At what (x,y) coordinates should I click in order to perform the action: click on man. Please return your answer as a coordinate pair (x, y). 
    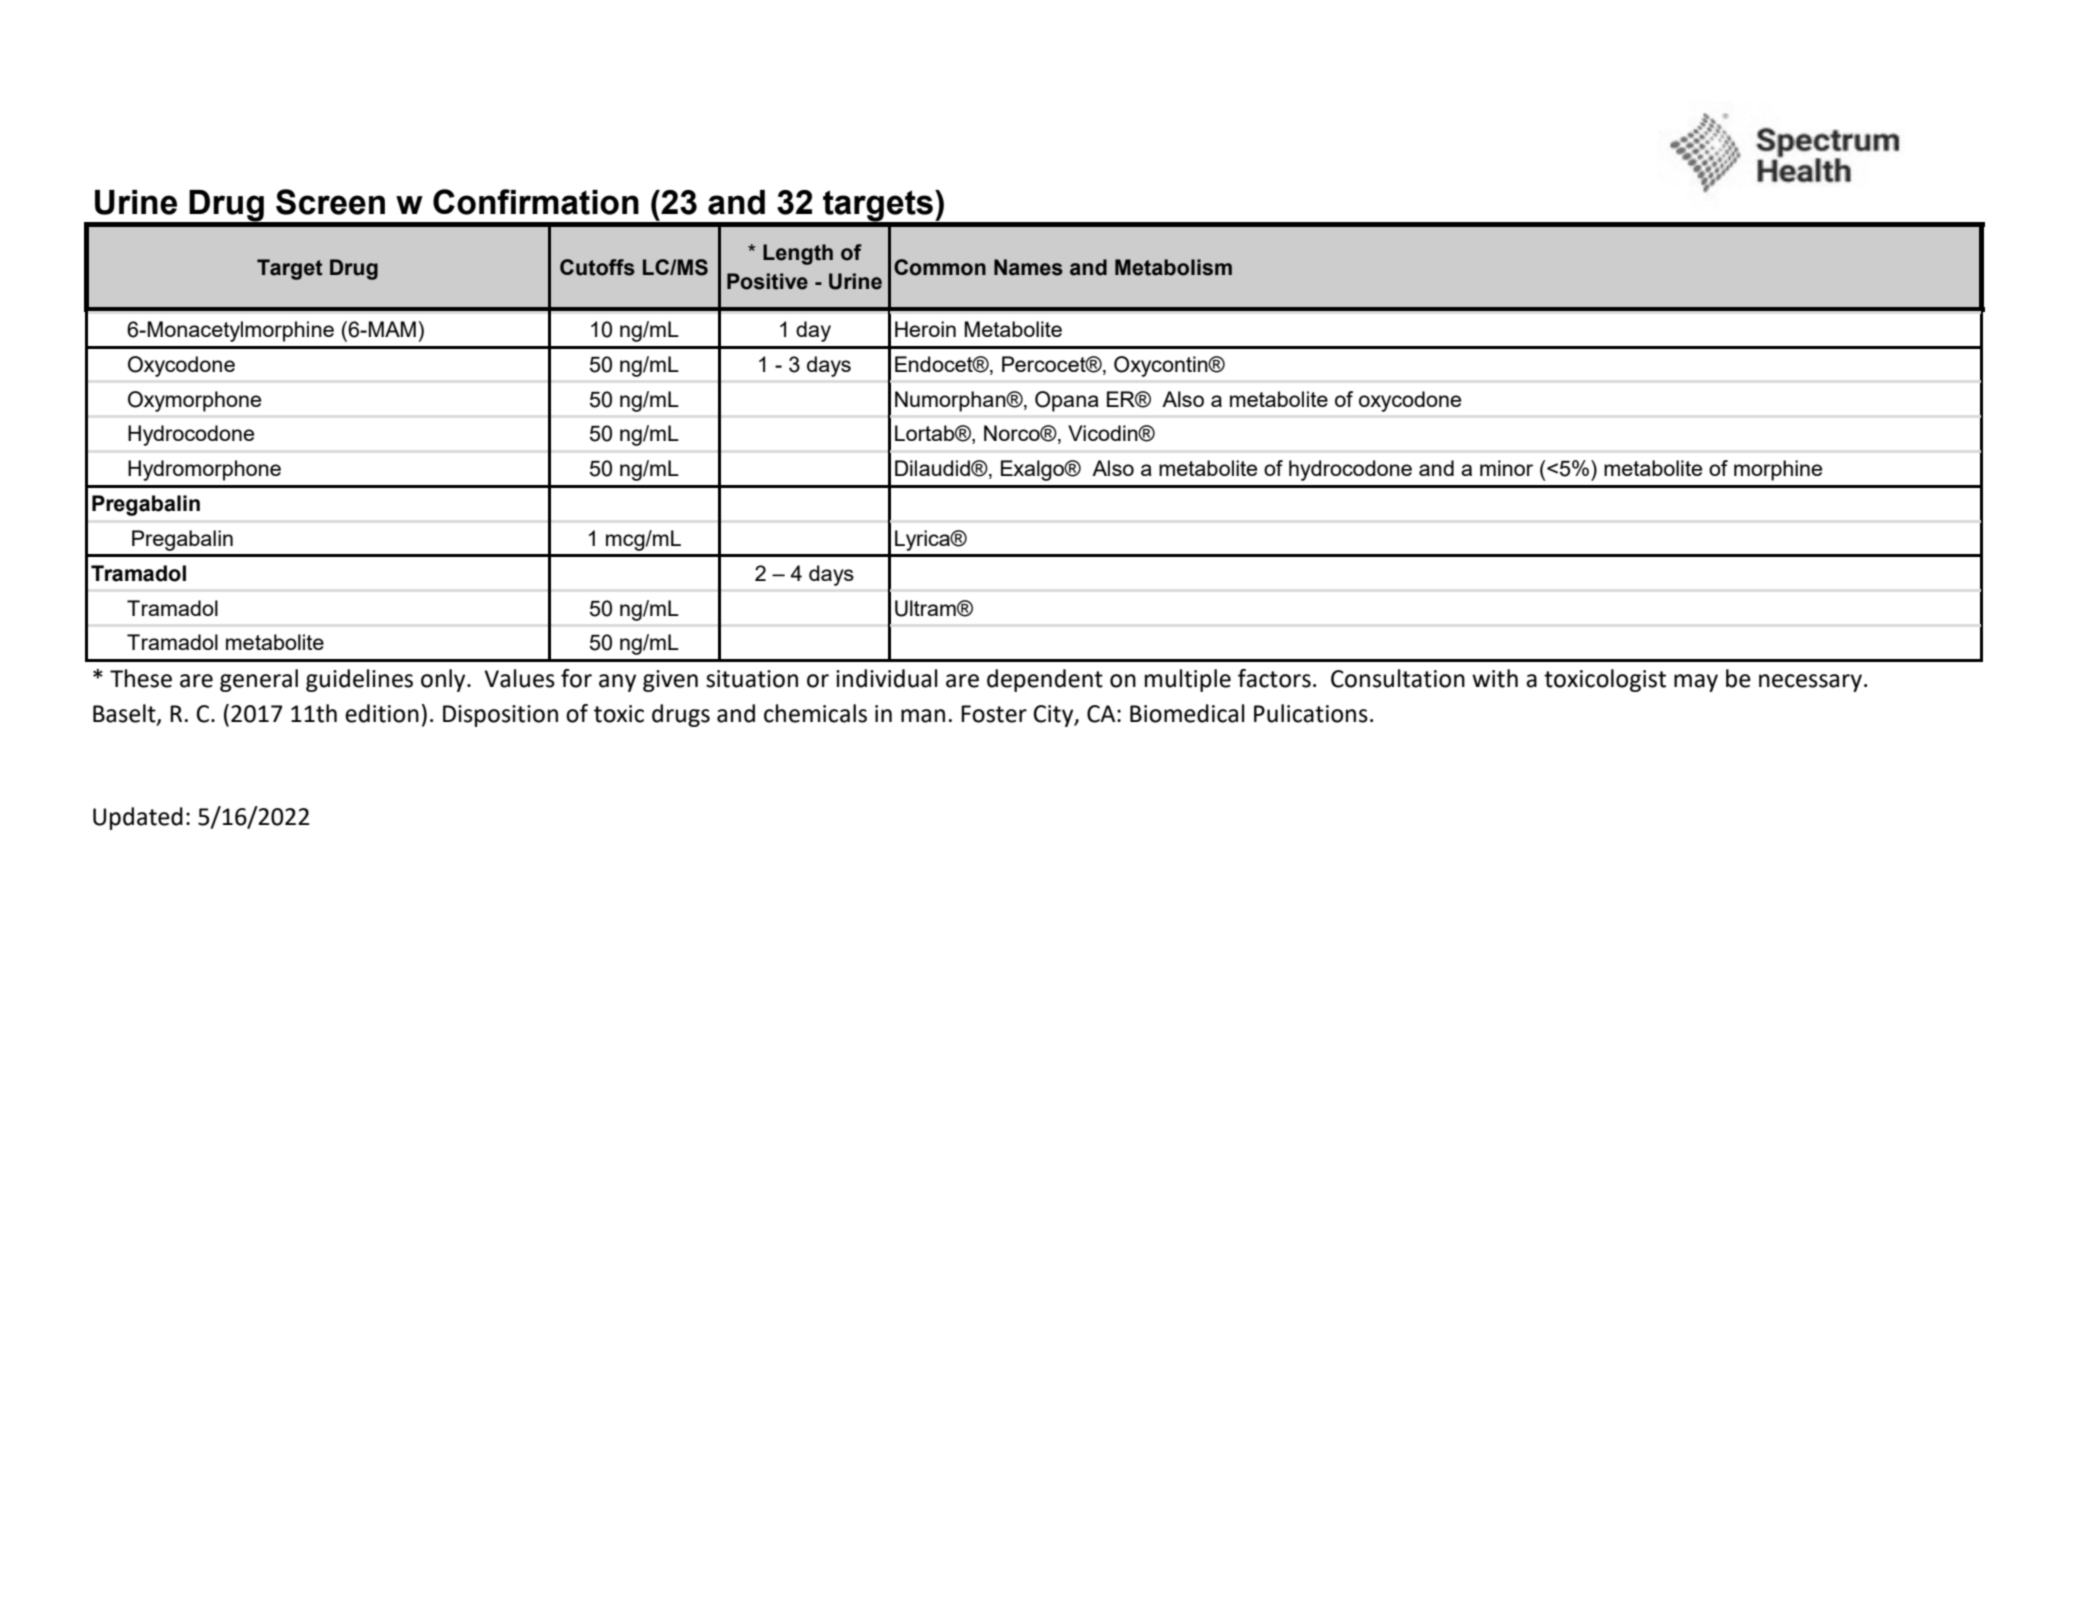
    Looking at the image, I should click on (923, 716).
